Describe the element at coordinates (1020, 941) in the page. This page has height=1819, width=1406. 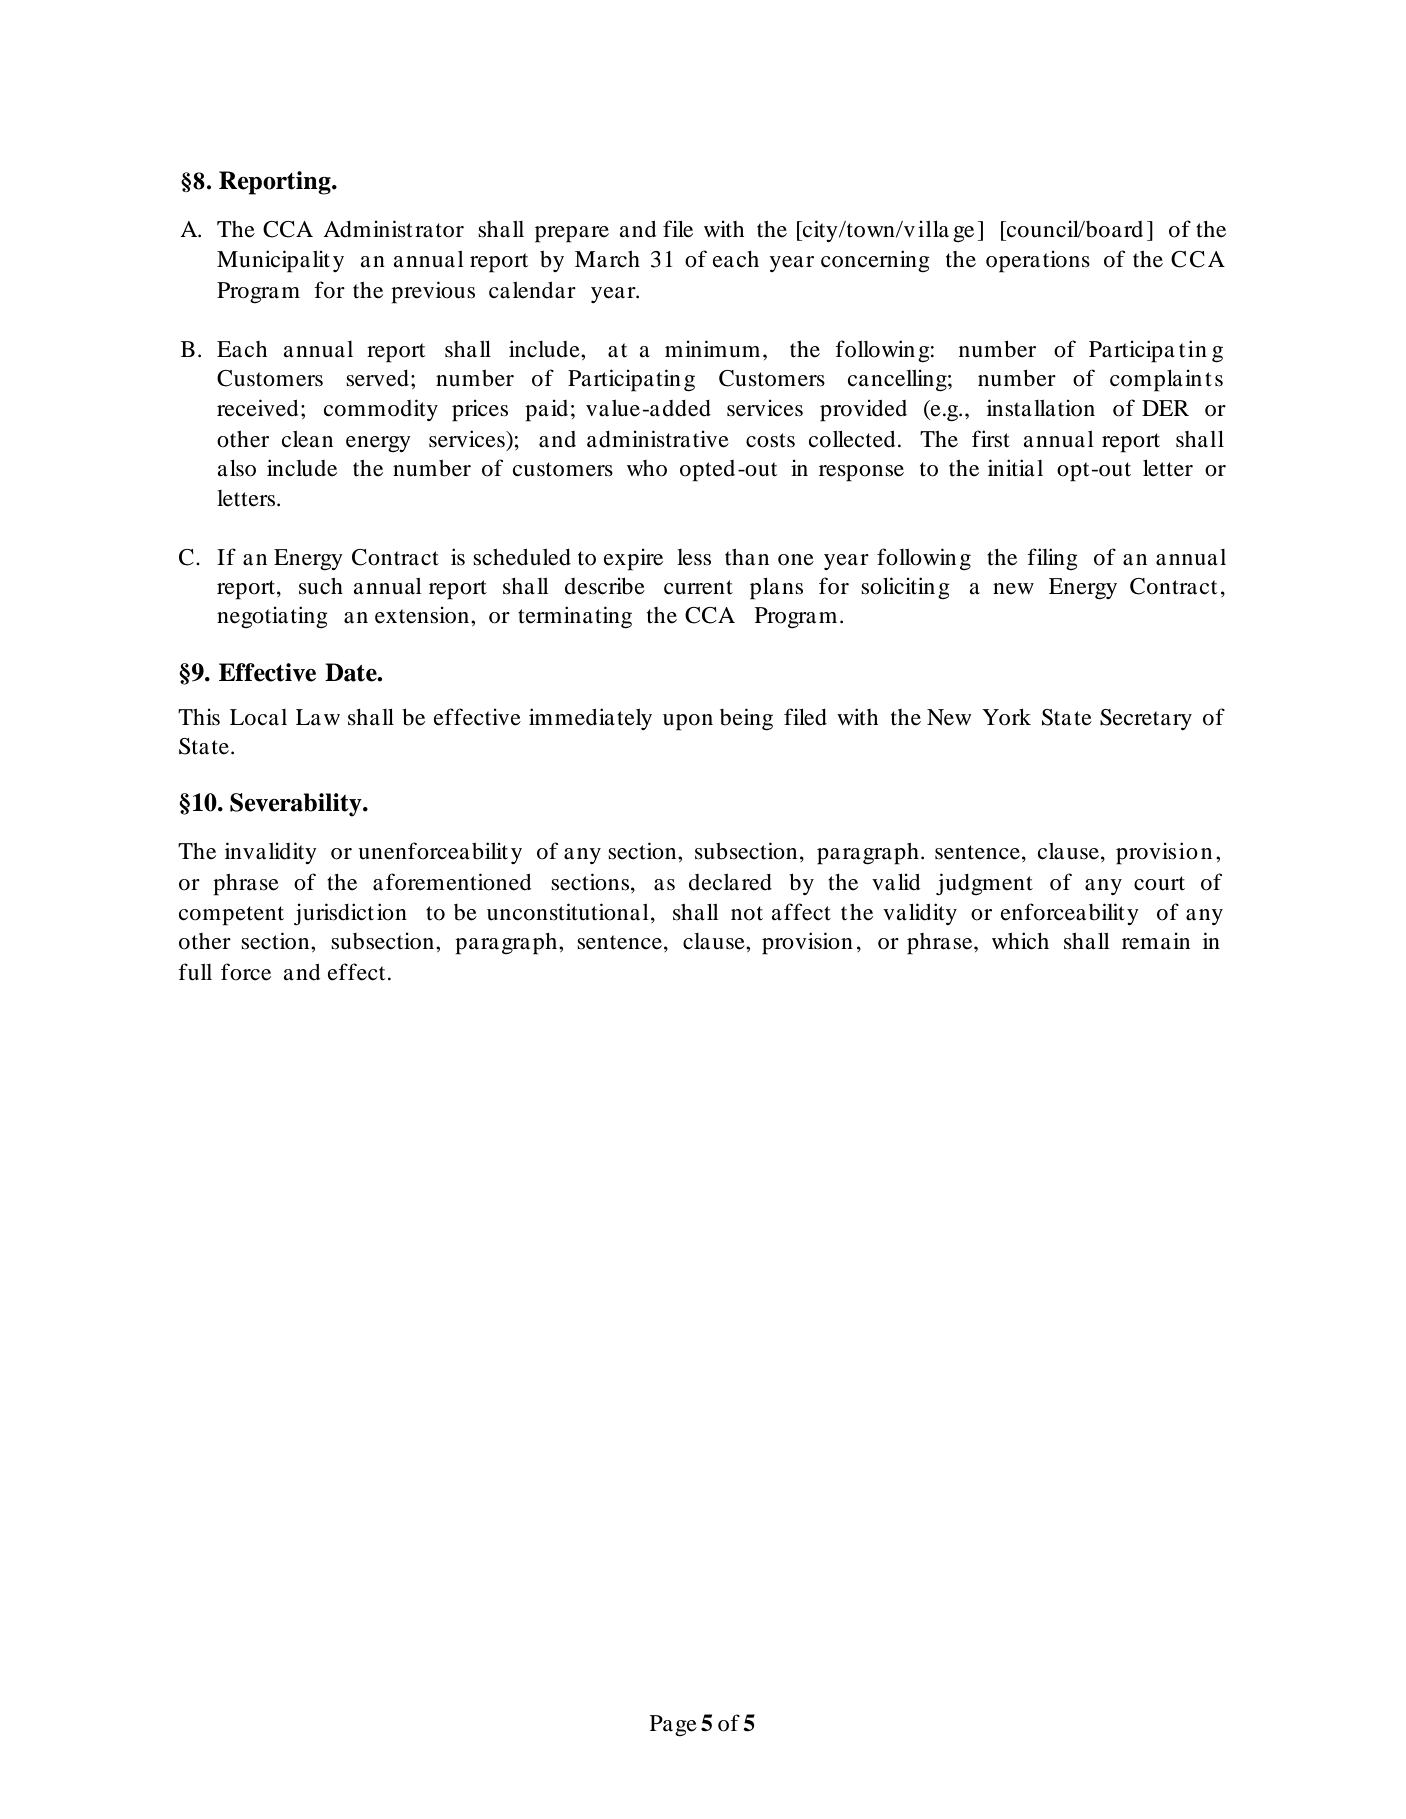
I see `which` at that location.
